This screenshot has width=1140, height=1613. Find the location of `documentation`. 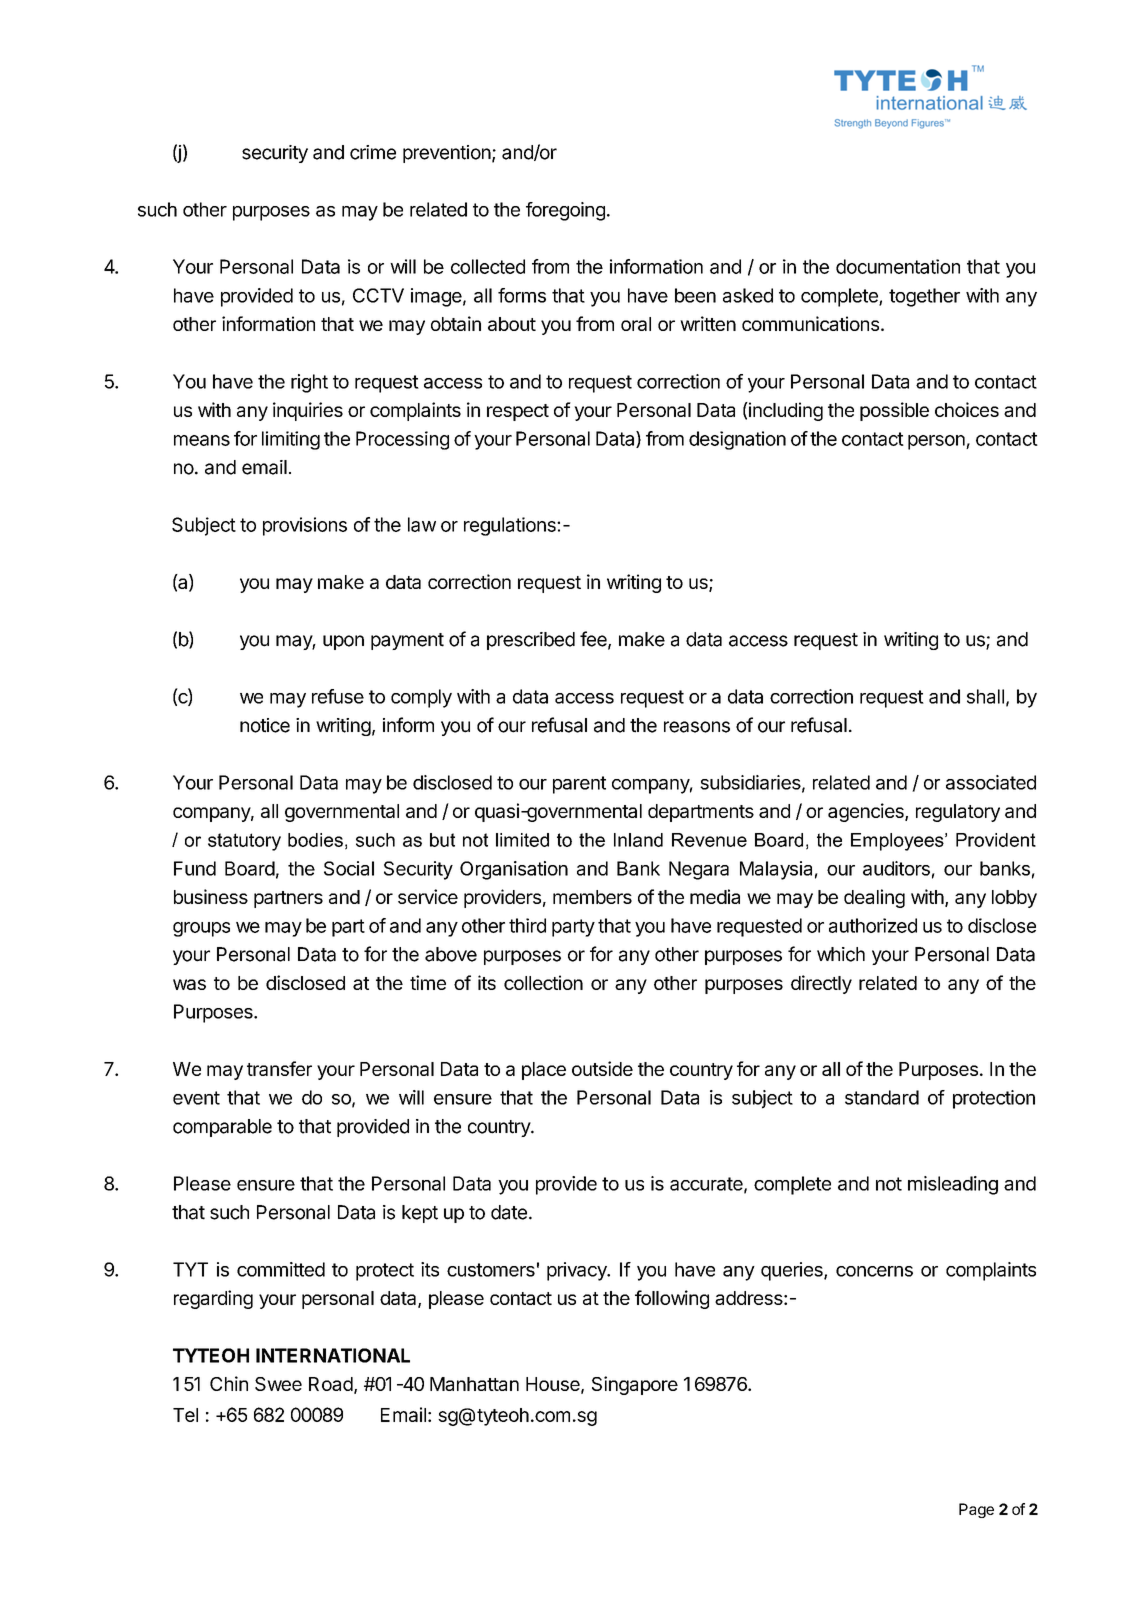

documentation is located at coordinates (898, 266).
